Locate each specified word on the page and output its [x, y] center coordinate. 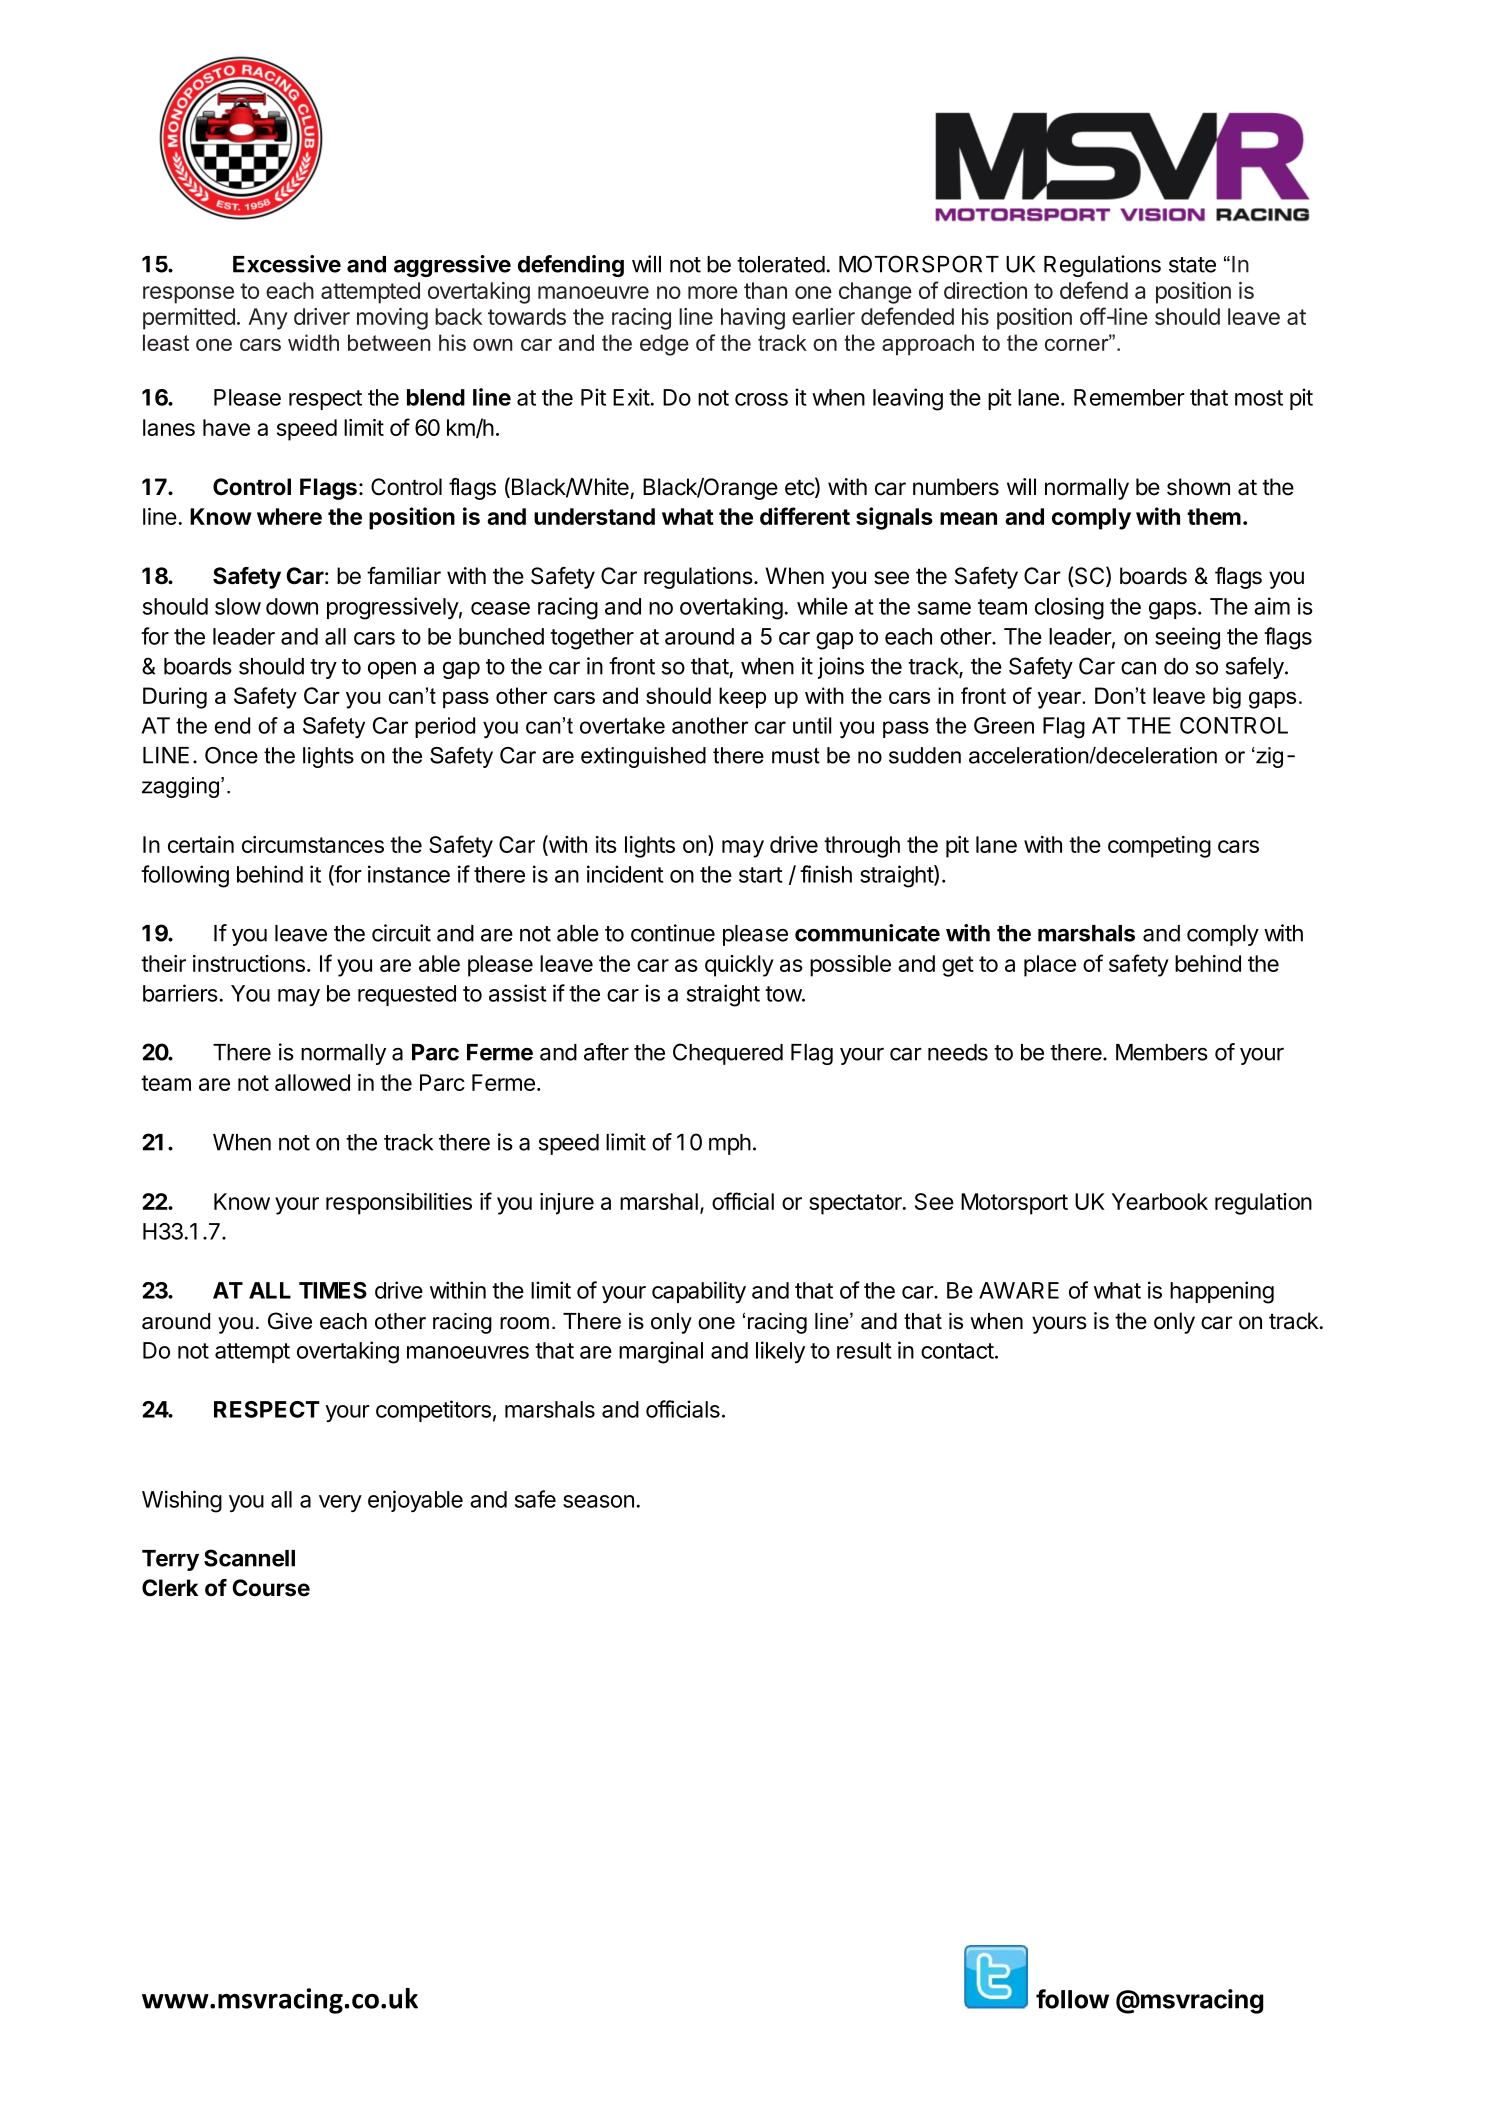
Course [271, 1588]
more [713, 292]
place [1050, 966]
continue [673, 933]
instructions [249, 963]
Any [268, 319]
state [1192, 265]
